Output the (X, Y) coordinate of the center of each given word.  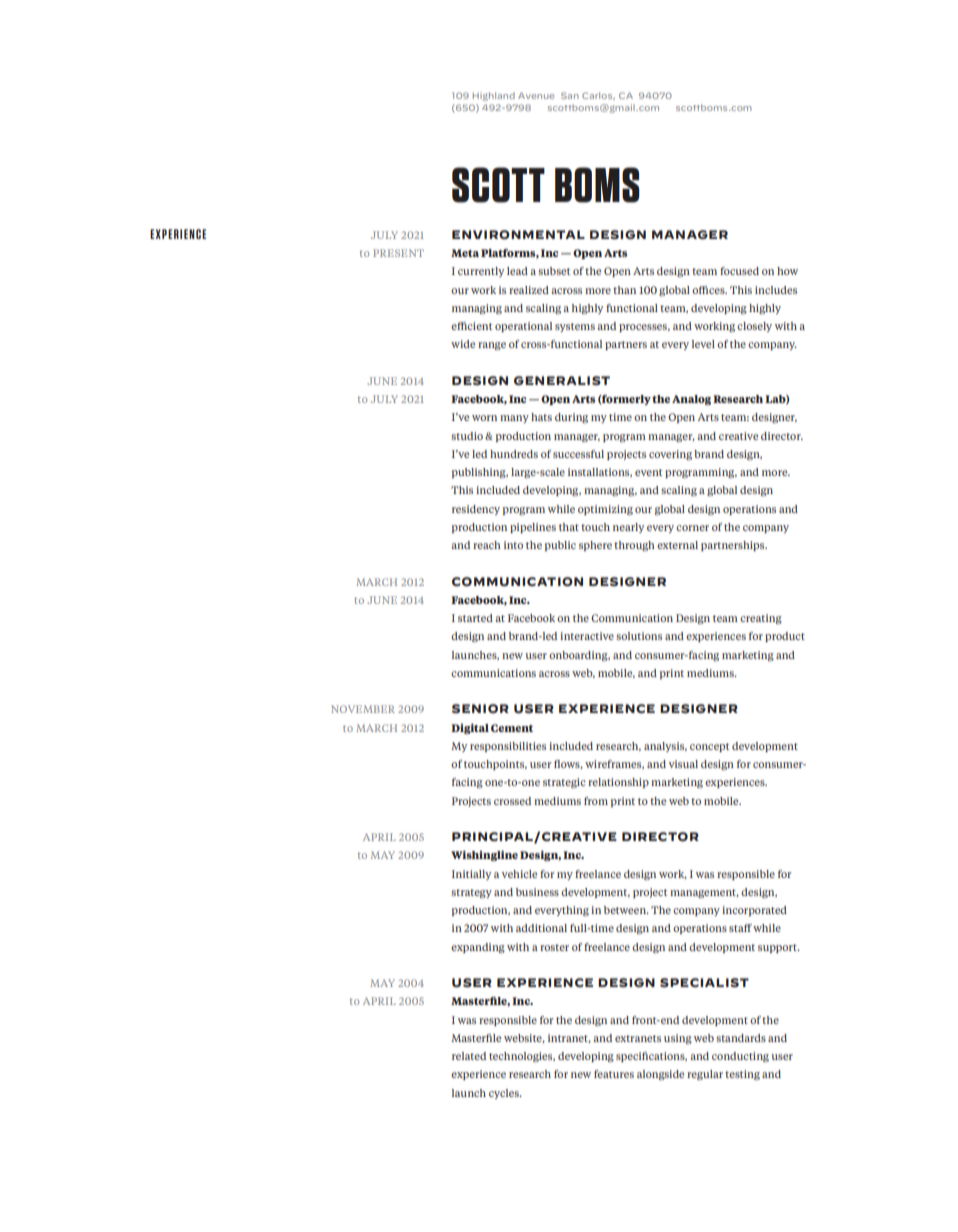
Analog (691, 400)
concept (709, 747)
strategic (564, 783)
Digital (470, 728)
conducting (740, 1057)
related (469, 1056)
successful (578, 454)
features (614, 1074)
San (570, 95)
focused (739, 271)
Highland (494, 96)
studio (467, 436)
